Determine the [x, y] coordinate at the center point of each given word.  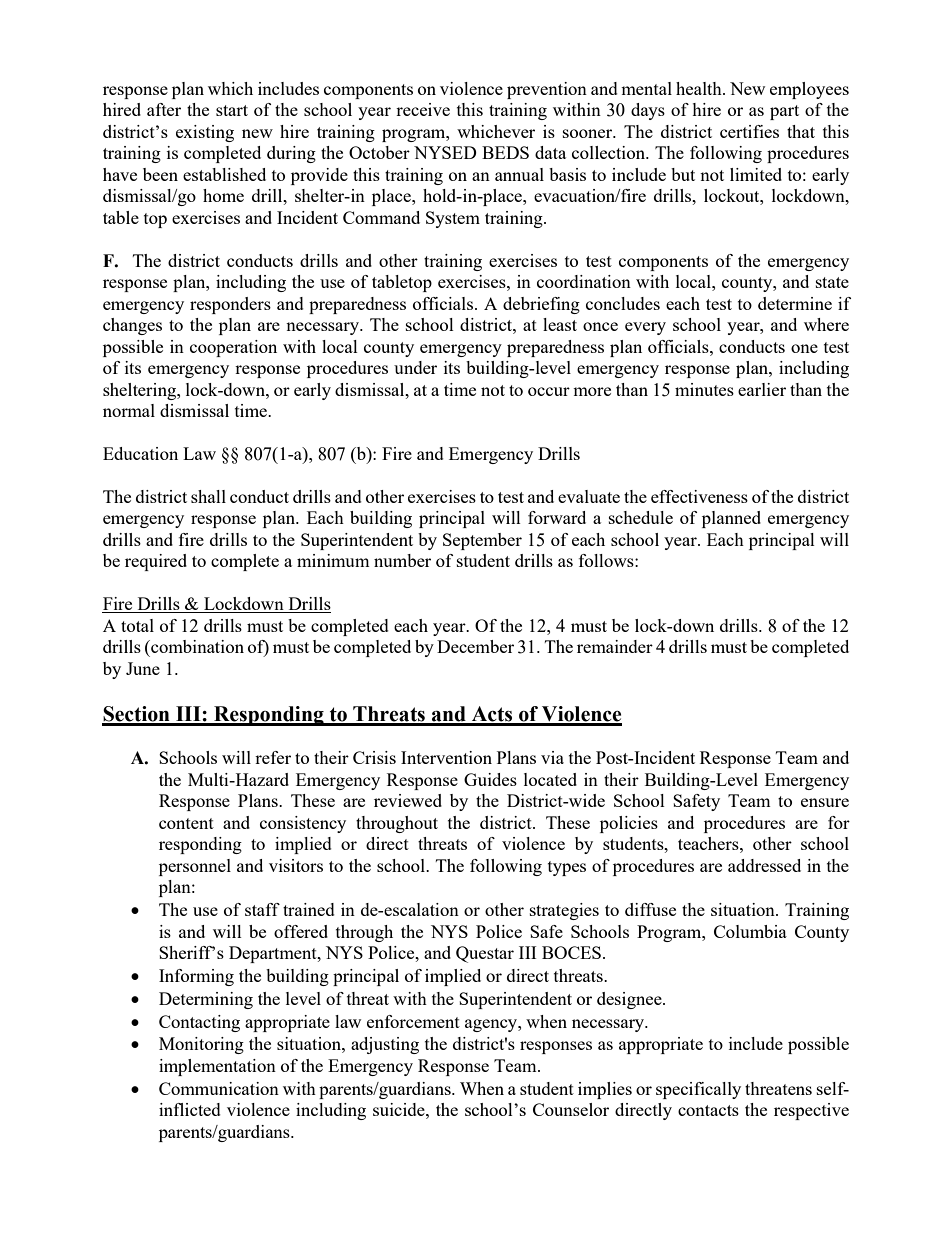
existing [205, 133]
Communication [219, 1088]
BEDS [505, 152]
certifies [749, 131]
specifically [698, 1090]
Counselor [571, 1109]
